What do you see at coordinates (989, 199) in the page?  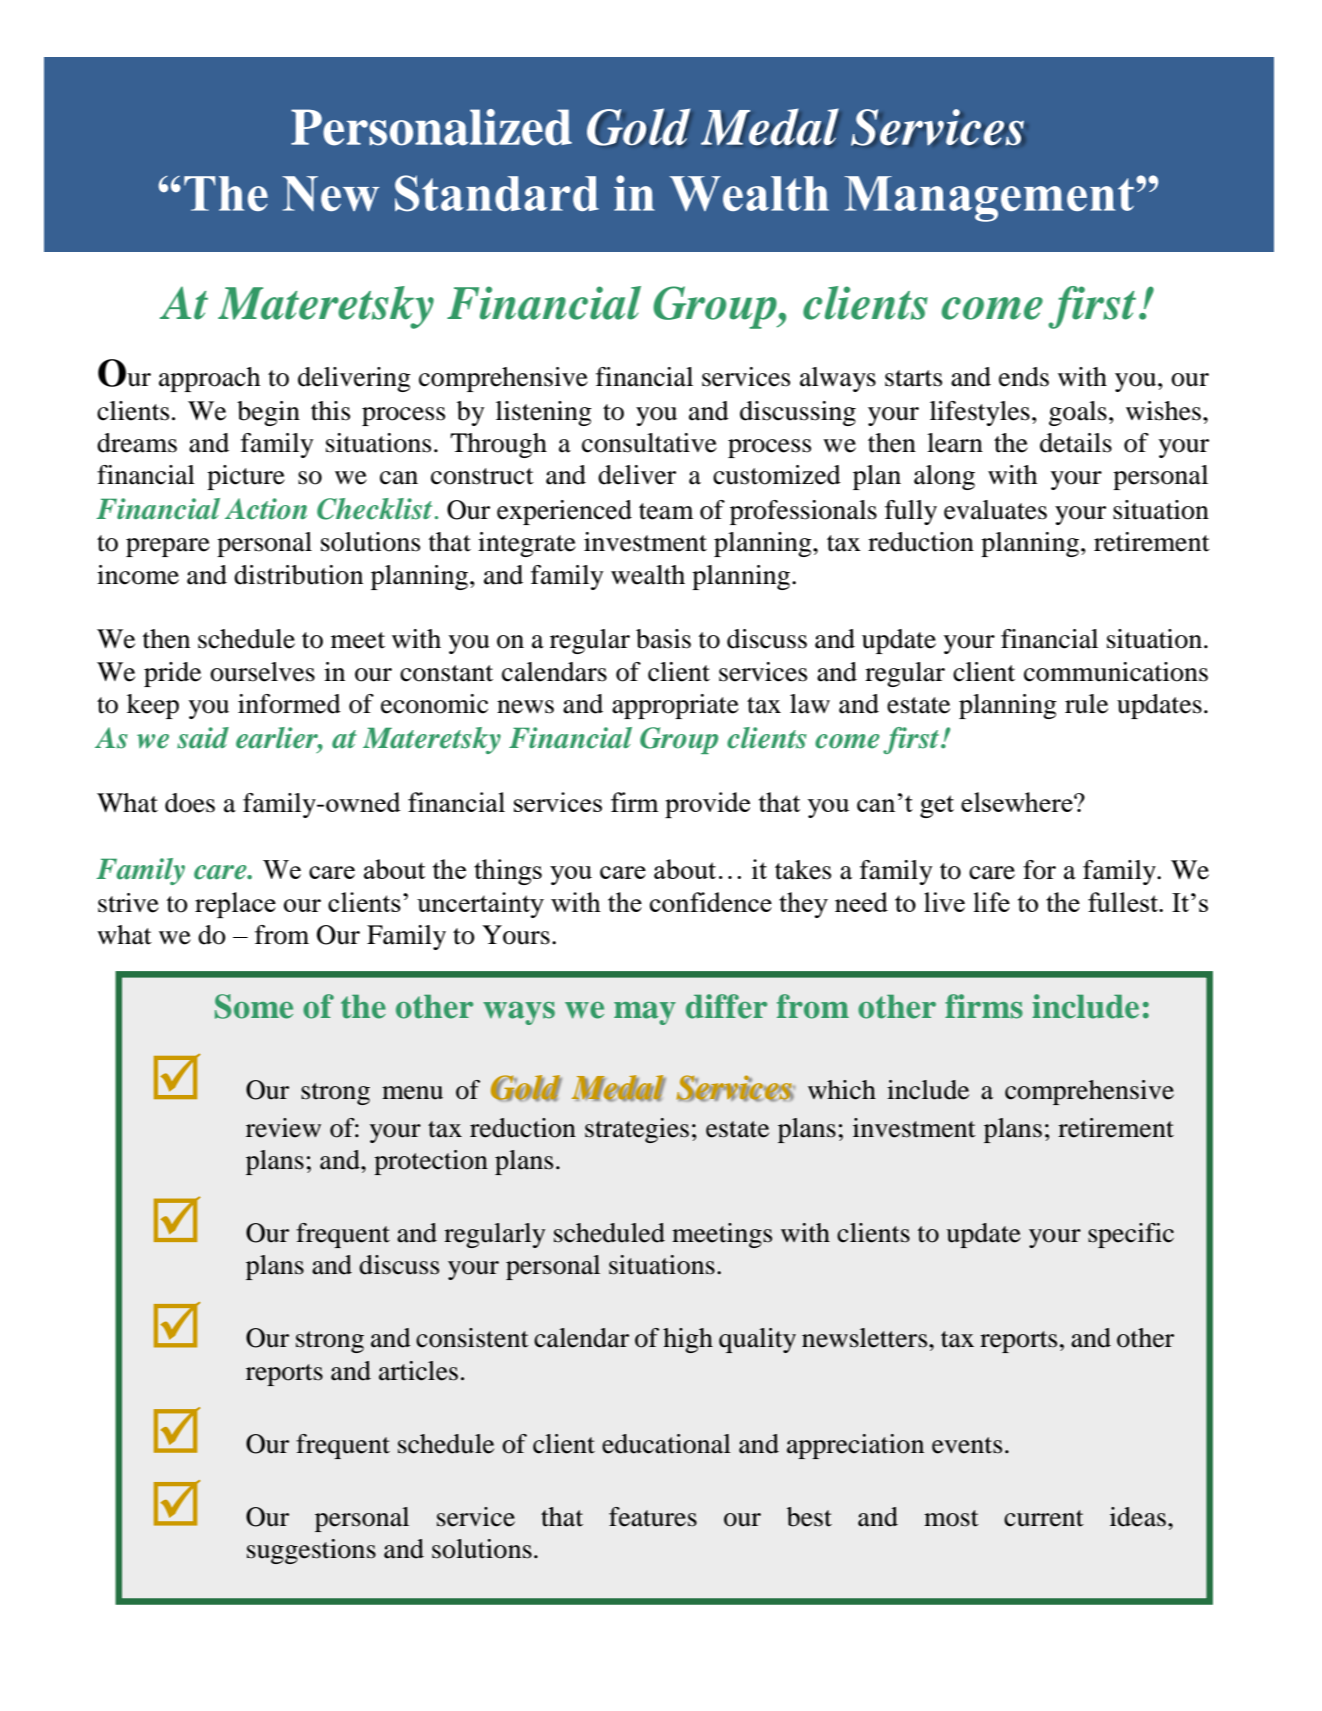 I see `Management` at bounding box center [989, 199].
